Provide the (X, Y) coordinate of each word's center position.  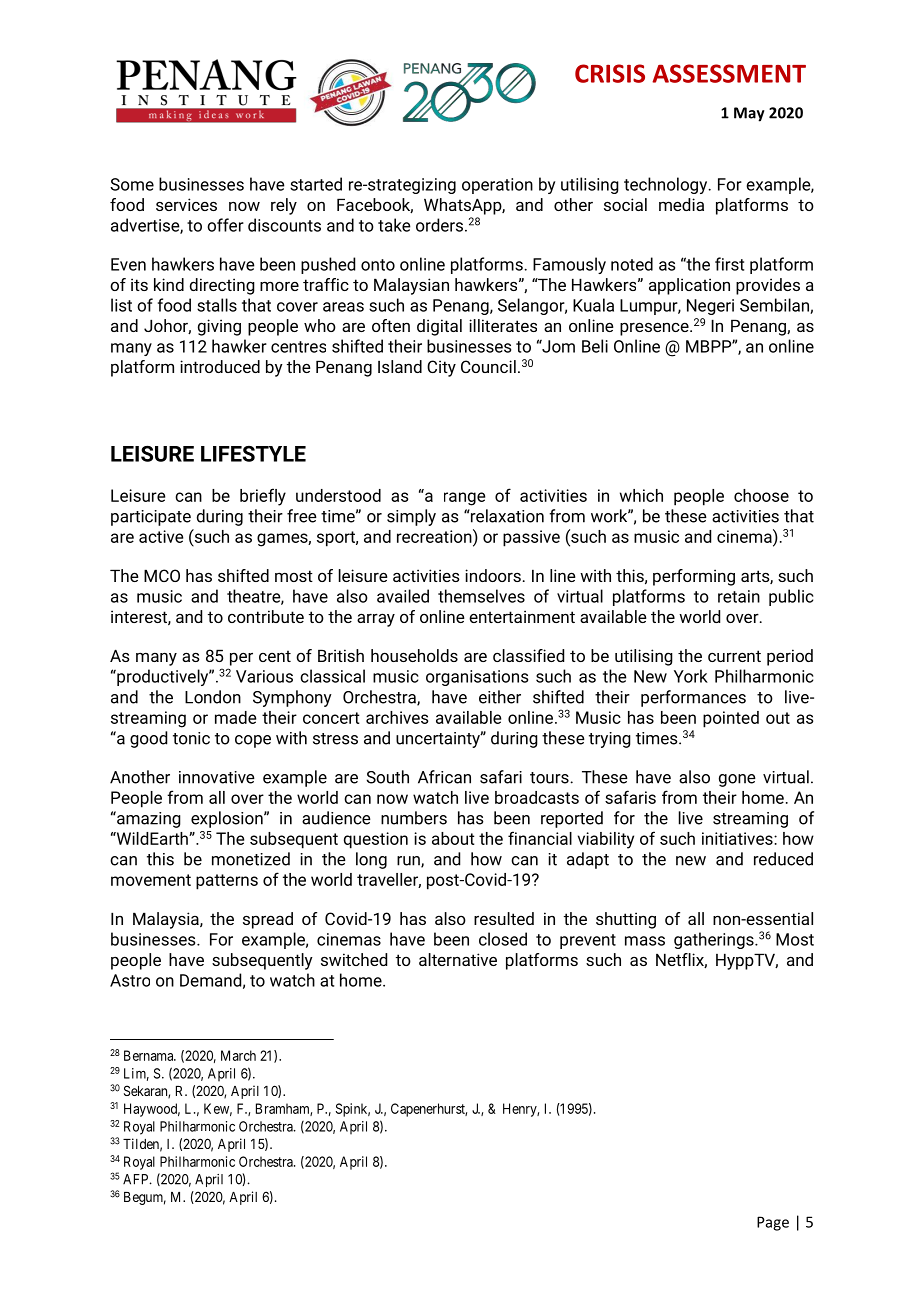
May (749, 114)
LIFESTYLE (253, 454)
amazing (148, 819)
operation (497, 186)
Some (132, 184)
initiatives (738, 838)
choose (761, 495)
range (464, 499)
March (238, 1055)
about (453, 838)
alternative (458, 959)
